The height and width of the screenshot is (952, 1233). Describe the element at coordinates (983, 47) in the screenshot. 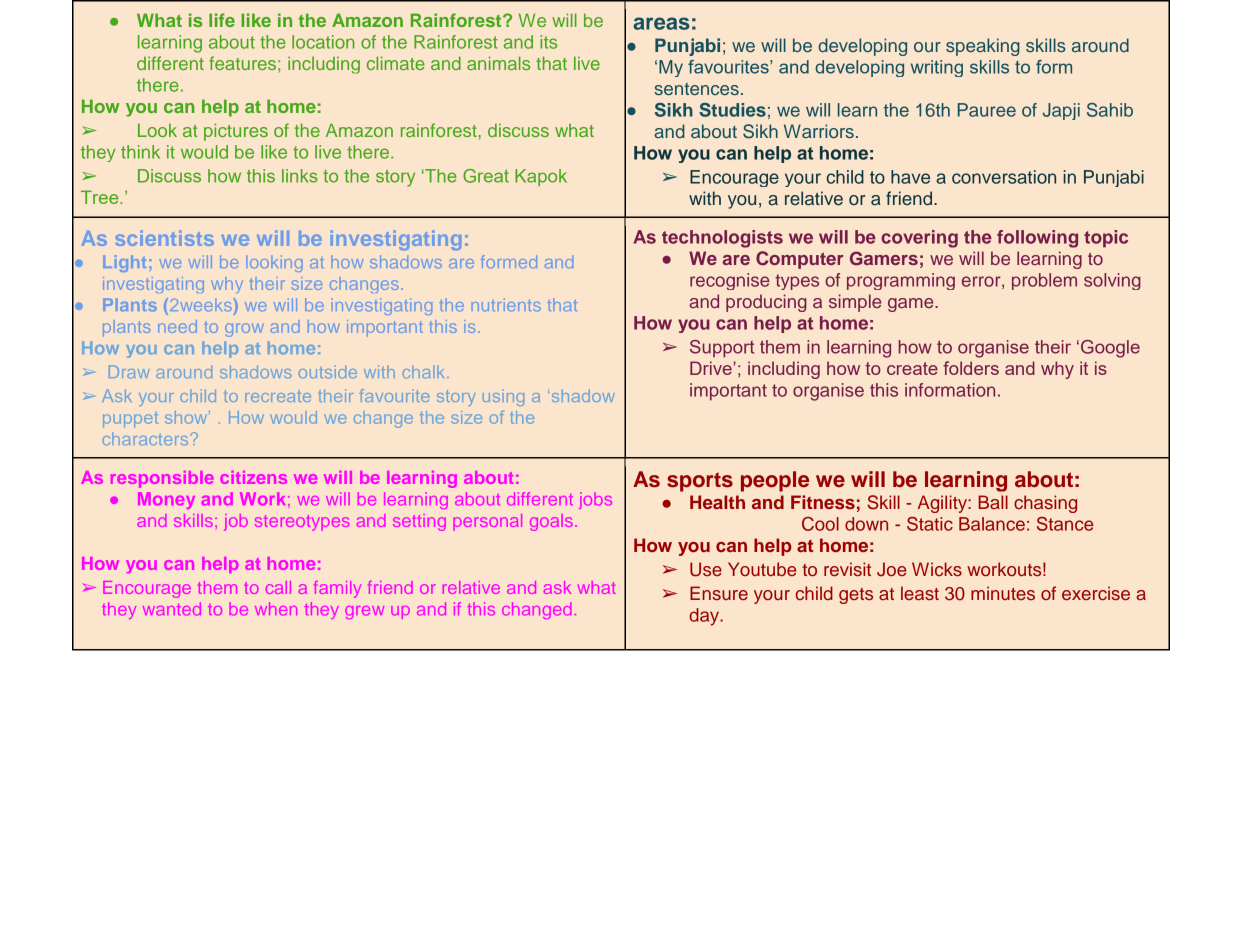

I see `speaking` at that location.
